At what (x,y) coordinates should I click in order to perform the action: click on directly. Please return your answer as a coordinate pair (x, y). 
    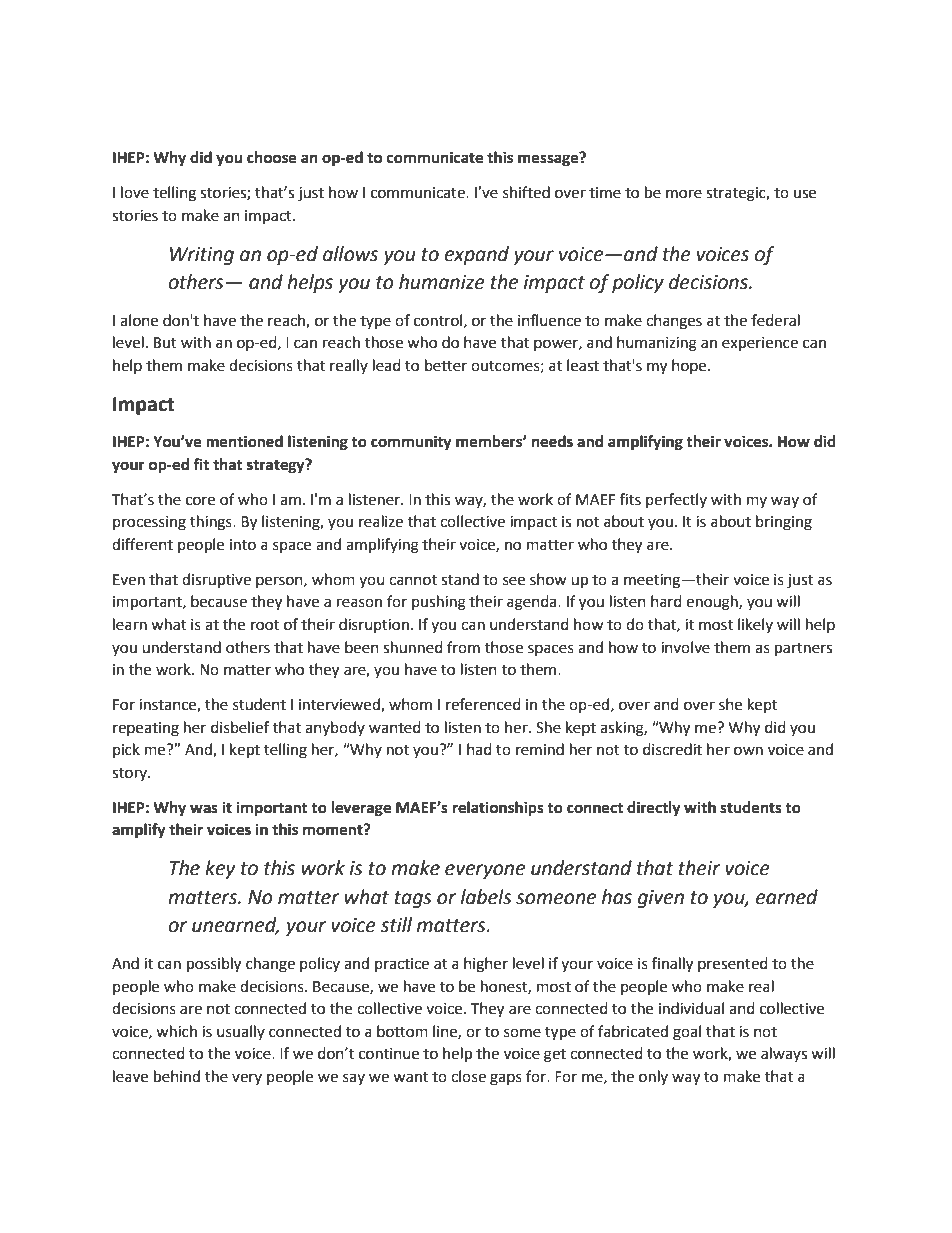
    Looking at the image, I should click on (654, 809).
